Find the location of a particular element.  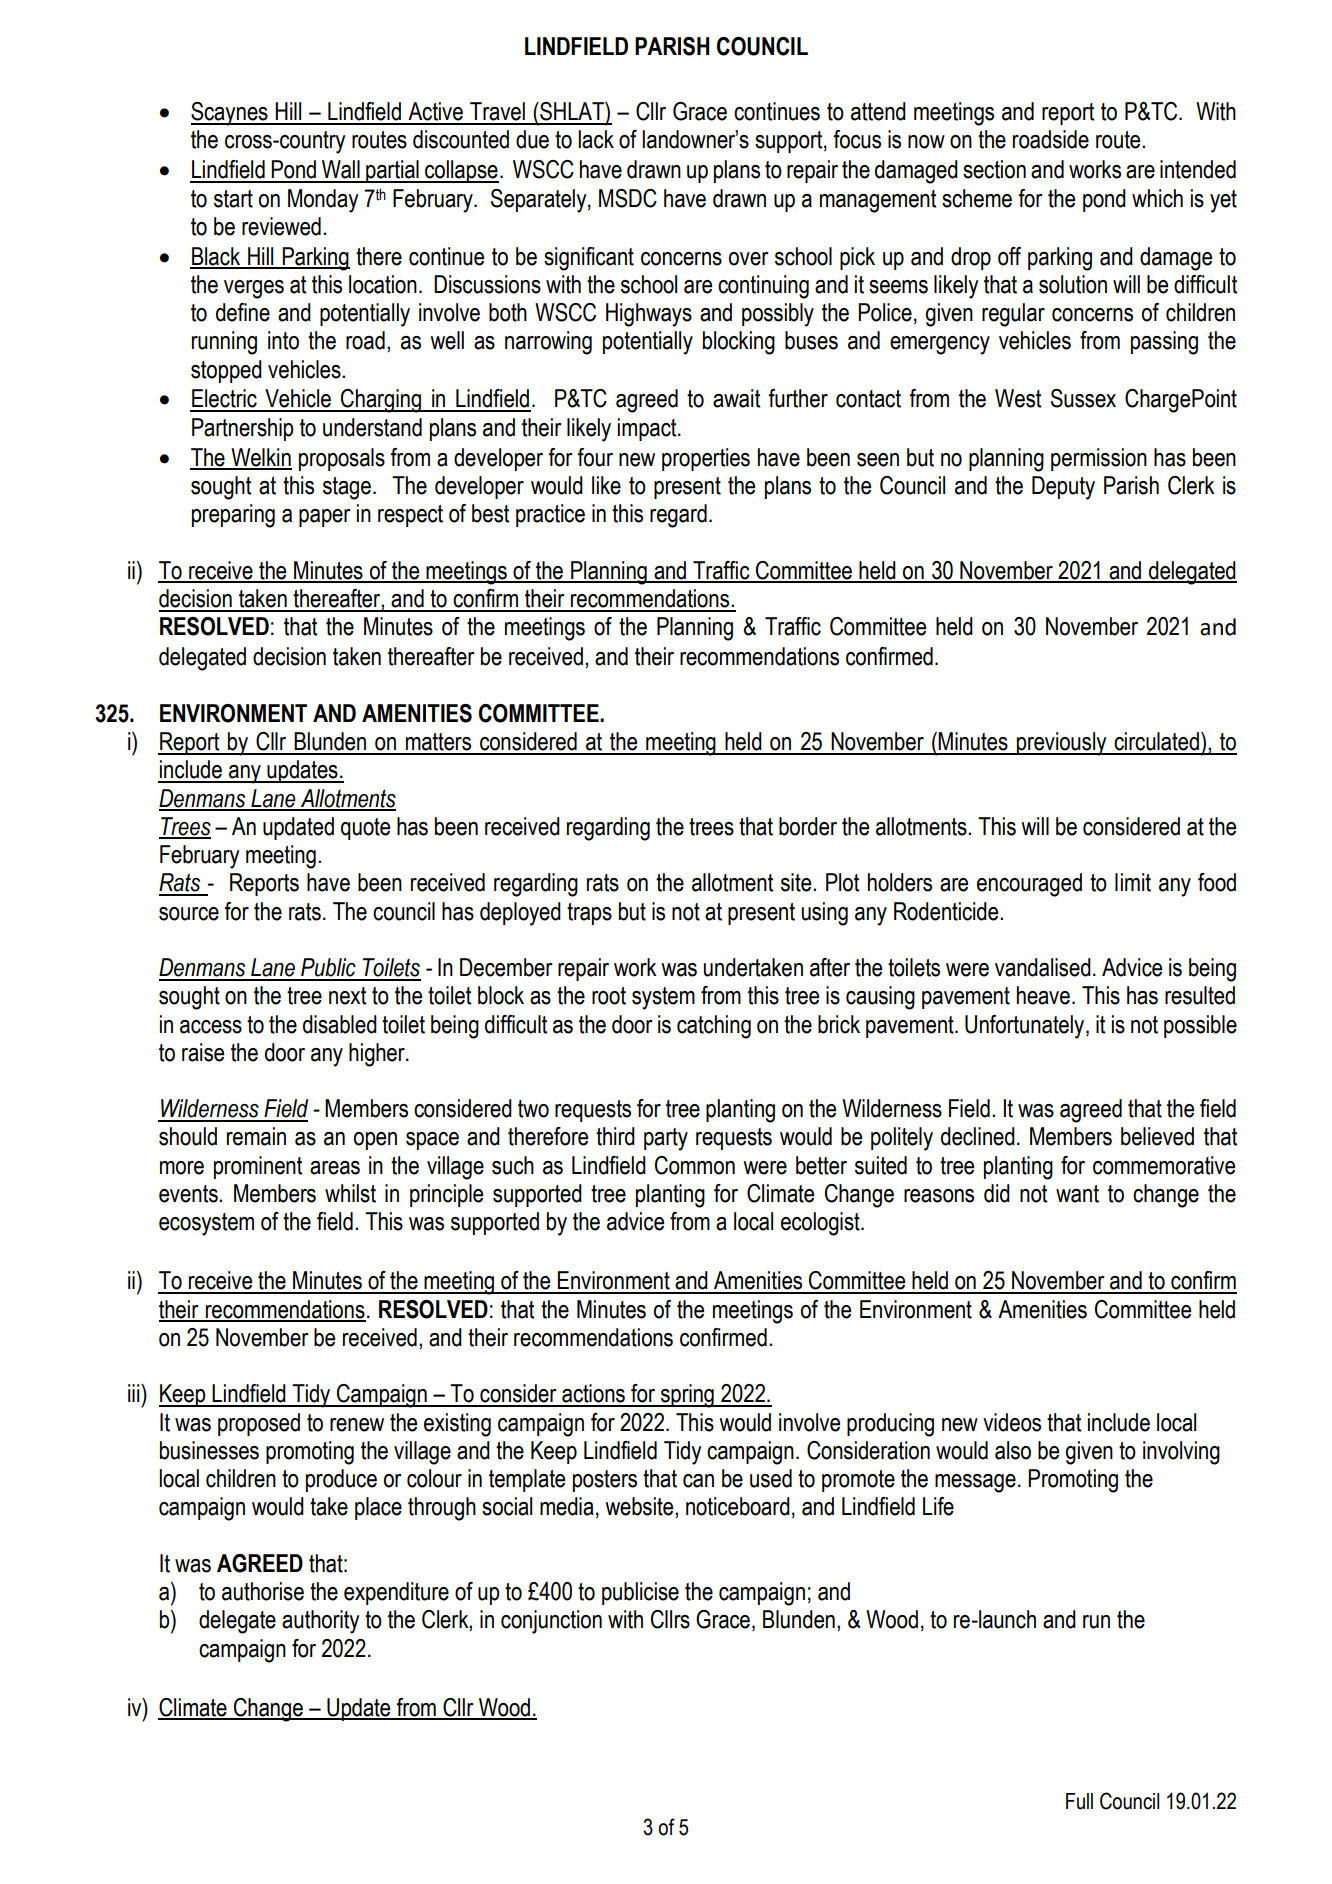

conjunction is located at coordinates (551, 1622).
